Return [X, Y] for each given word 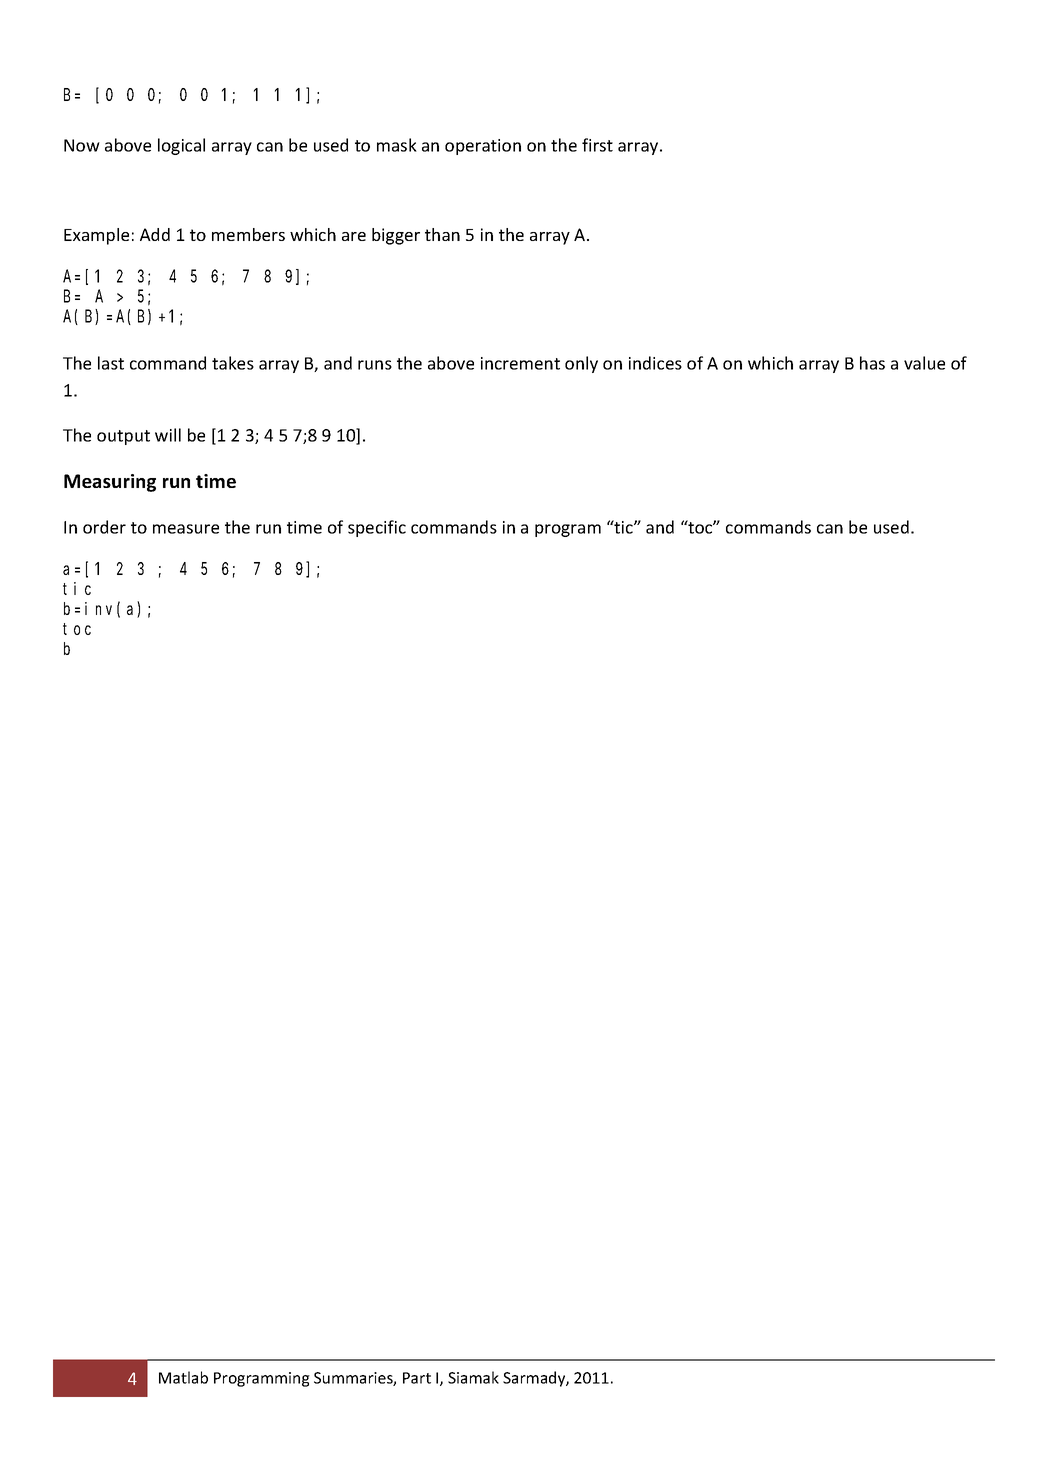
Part [417, 1378]
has [872, 363]
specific [377, 528]
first [597, 145]
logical [181, 146]
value [924, 363]
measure [186, 529]
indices [655, 363]
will [168, 435]
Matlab [183, 1377]
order [104, 527]
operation [483, 147]
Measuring [110, 483]
